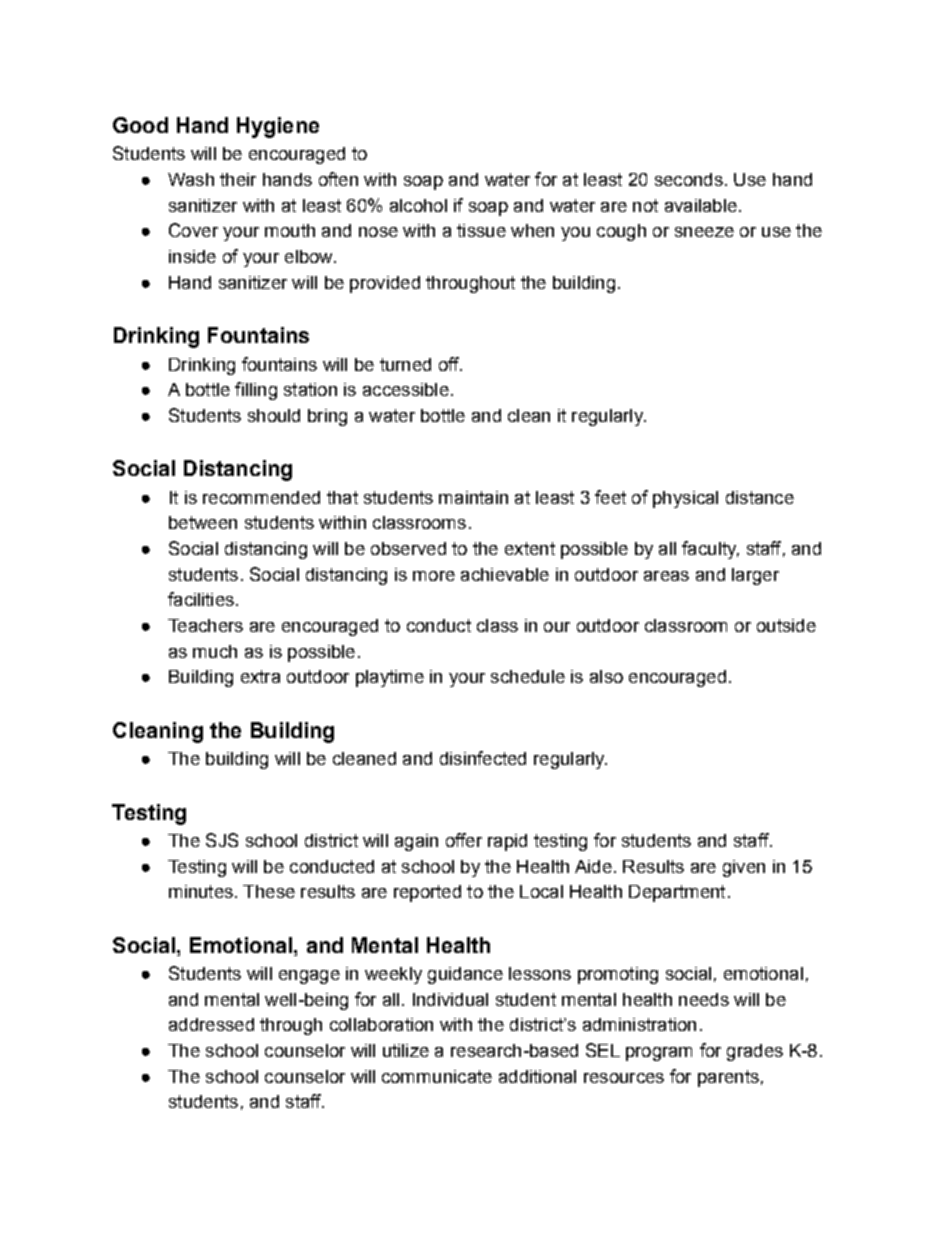  Describe the element at coordinates (606, 676) in the document. I see `also` at that location.
